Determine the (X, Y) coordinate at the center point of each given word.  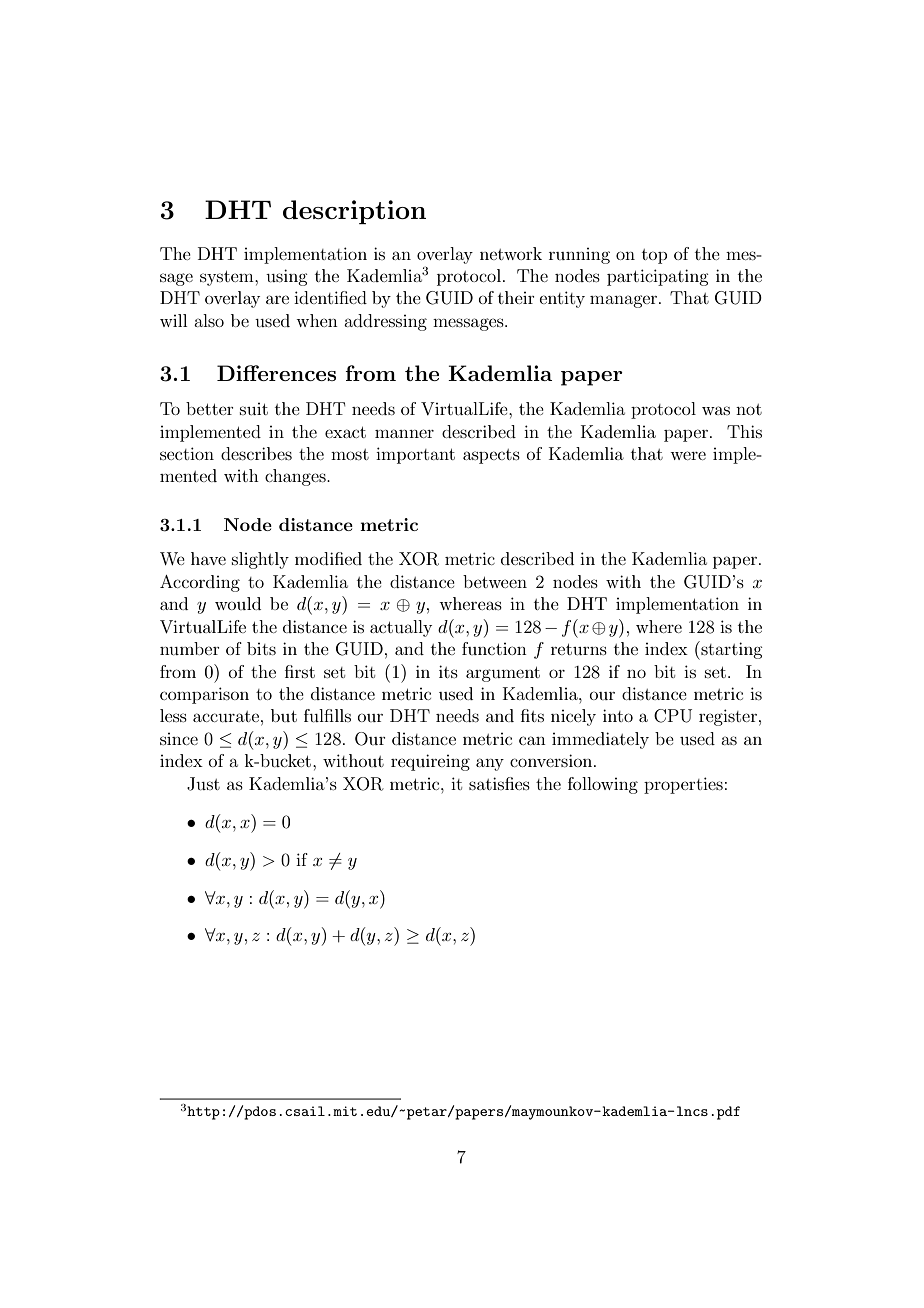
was (716, 410)
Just (203, 784)
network (511, 253)
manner (404, 433)
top (654, 256)
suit (254, 409)
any (490, 764)
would (238, 603)
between (495, 581)
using (286, 277)
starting (730, 650)
